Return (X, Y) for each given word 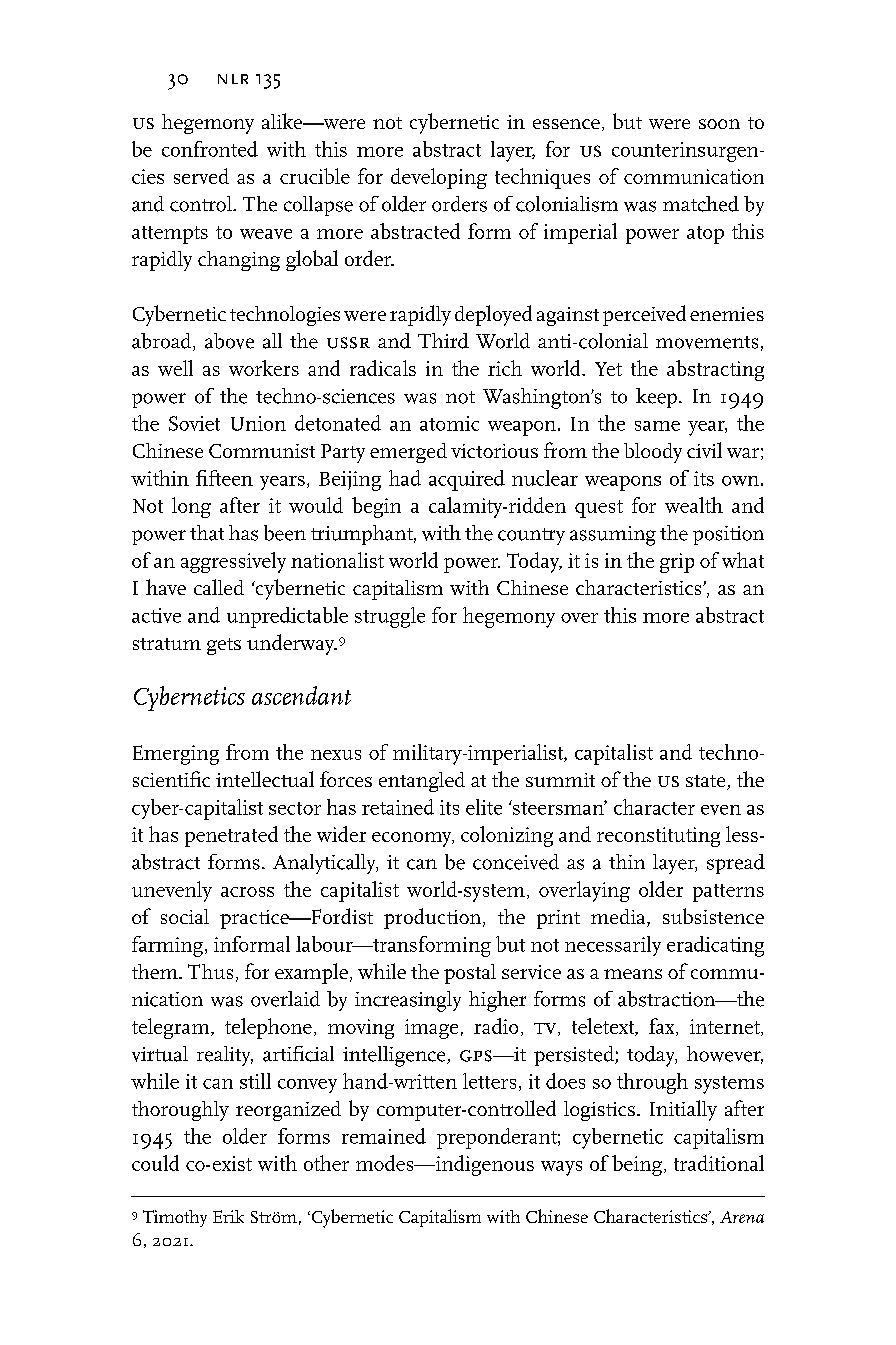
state (707, 782)
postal (470, 974)
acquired (467, 480)
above (229, 341)
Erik (228, 1216)
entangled (422, 782)
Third (443, 341)
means (633, 974)
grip (677, 563)
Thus (210, 971)
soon (719, 124)
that (207, 533)
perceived (644, 315)
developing (439, 178)
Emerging (176, 755)
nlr (233, 79)
